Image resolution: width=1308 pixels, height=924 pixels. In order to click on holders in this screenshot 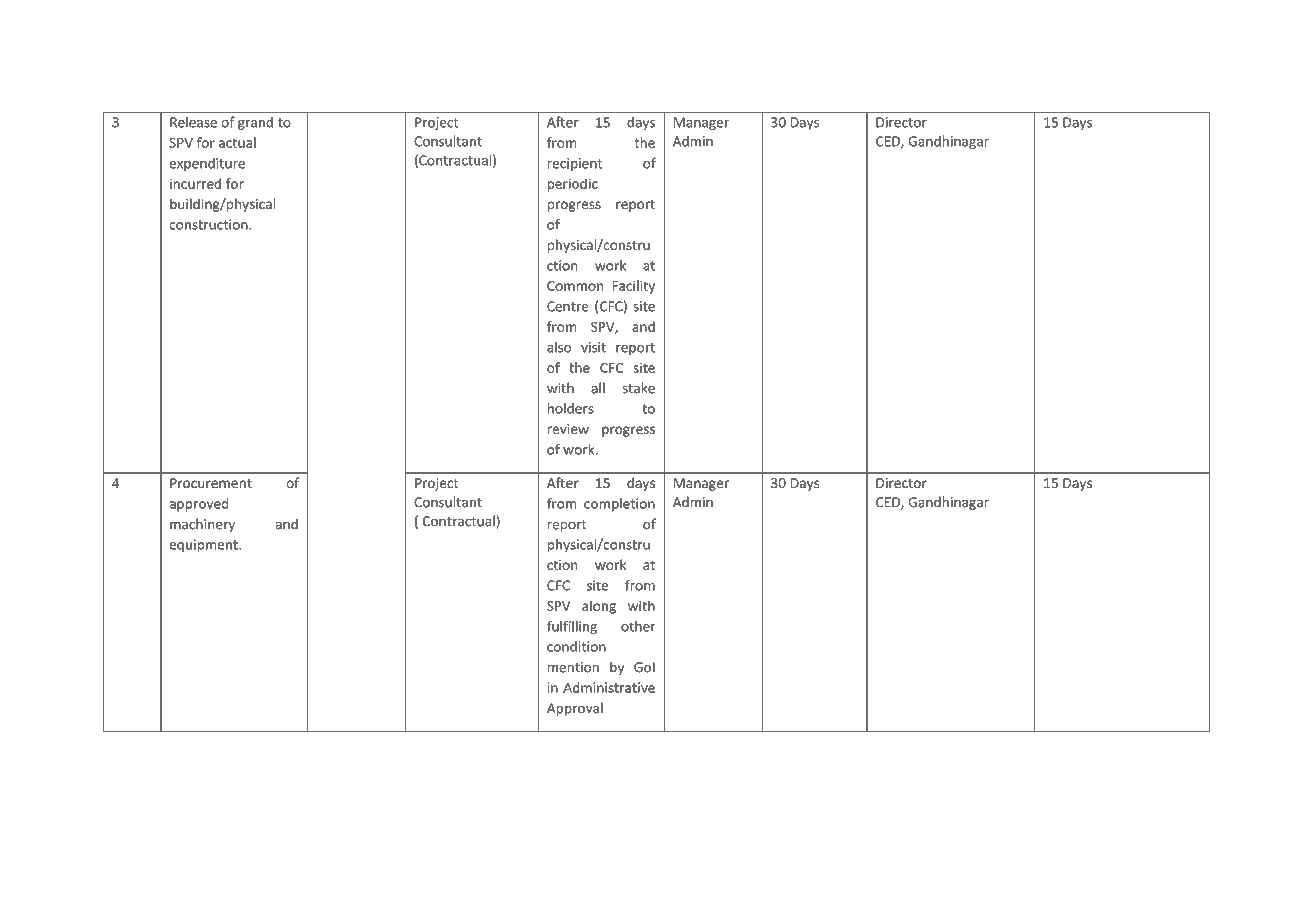, I will do `click(571, 408)`.
